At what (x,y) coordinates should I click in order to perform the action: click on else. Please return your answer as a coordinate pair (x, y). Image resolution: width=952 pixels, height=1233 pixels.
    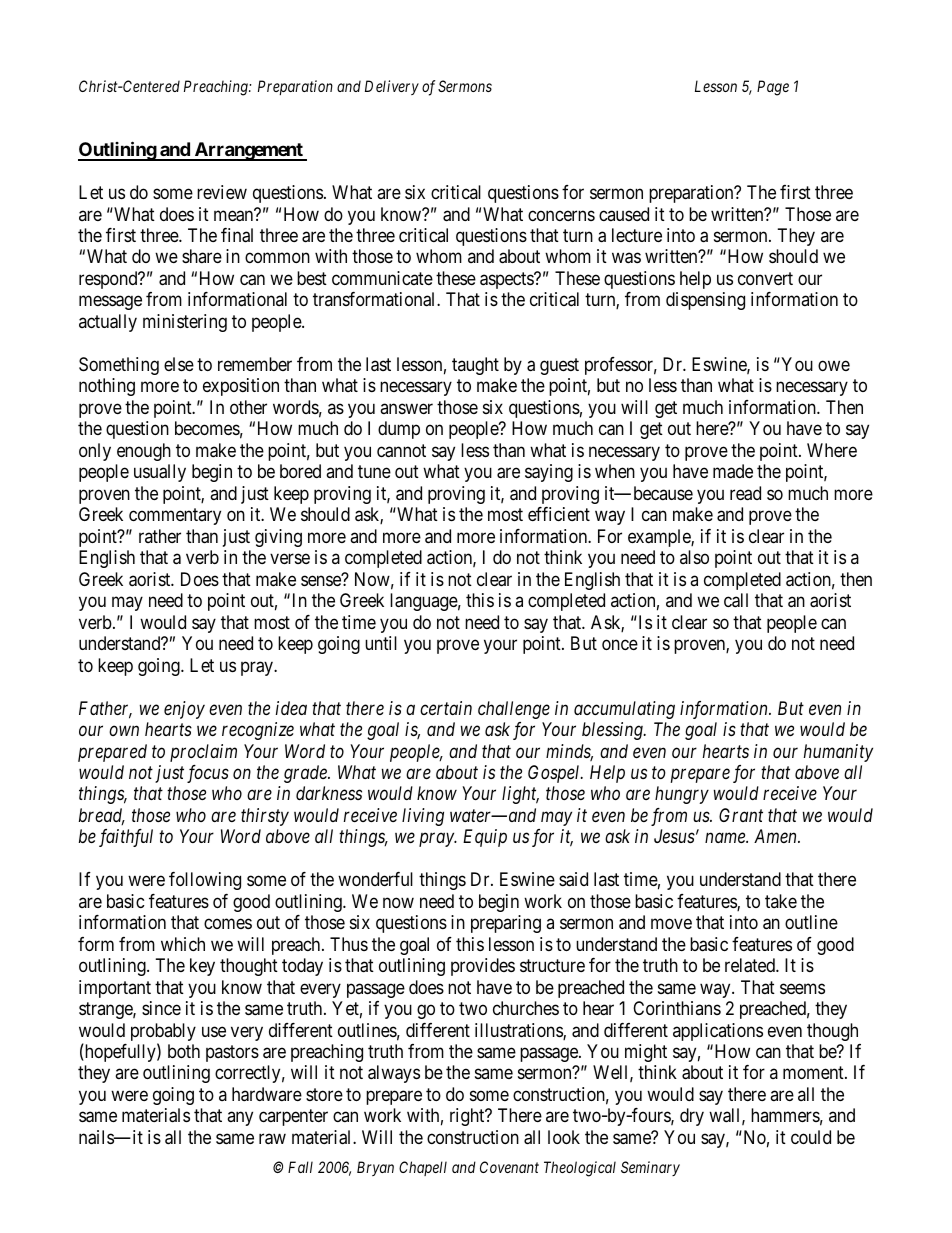
    Looking at the image, I should click on (179, 364).
